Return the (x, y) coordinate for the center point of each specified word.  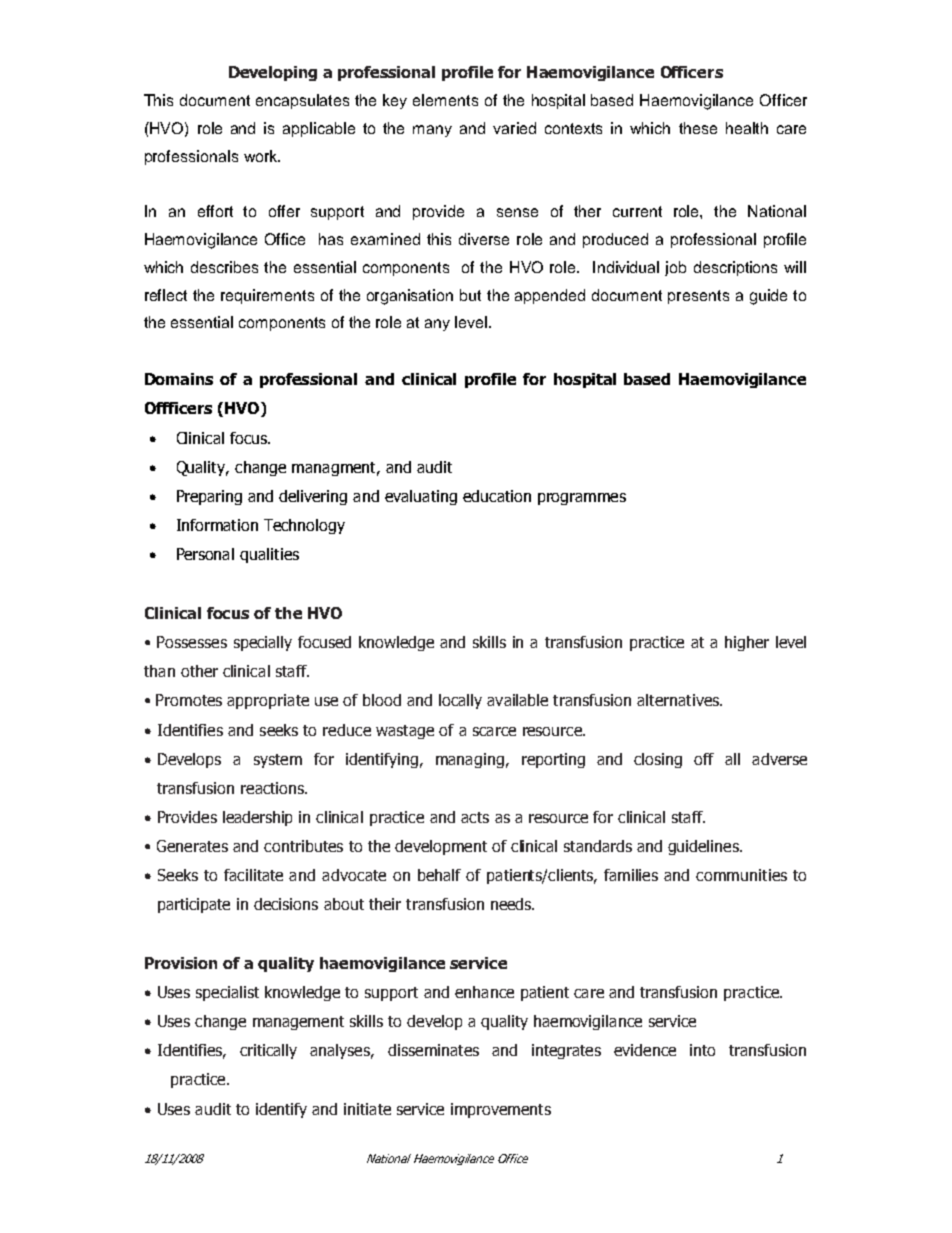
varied (514, 128)
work (262, 156)
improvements (501, 1110)
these (698, 128)
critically (268, 1051)
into (702, 1050)
